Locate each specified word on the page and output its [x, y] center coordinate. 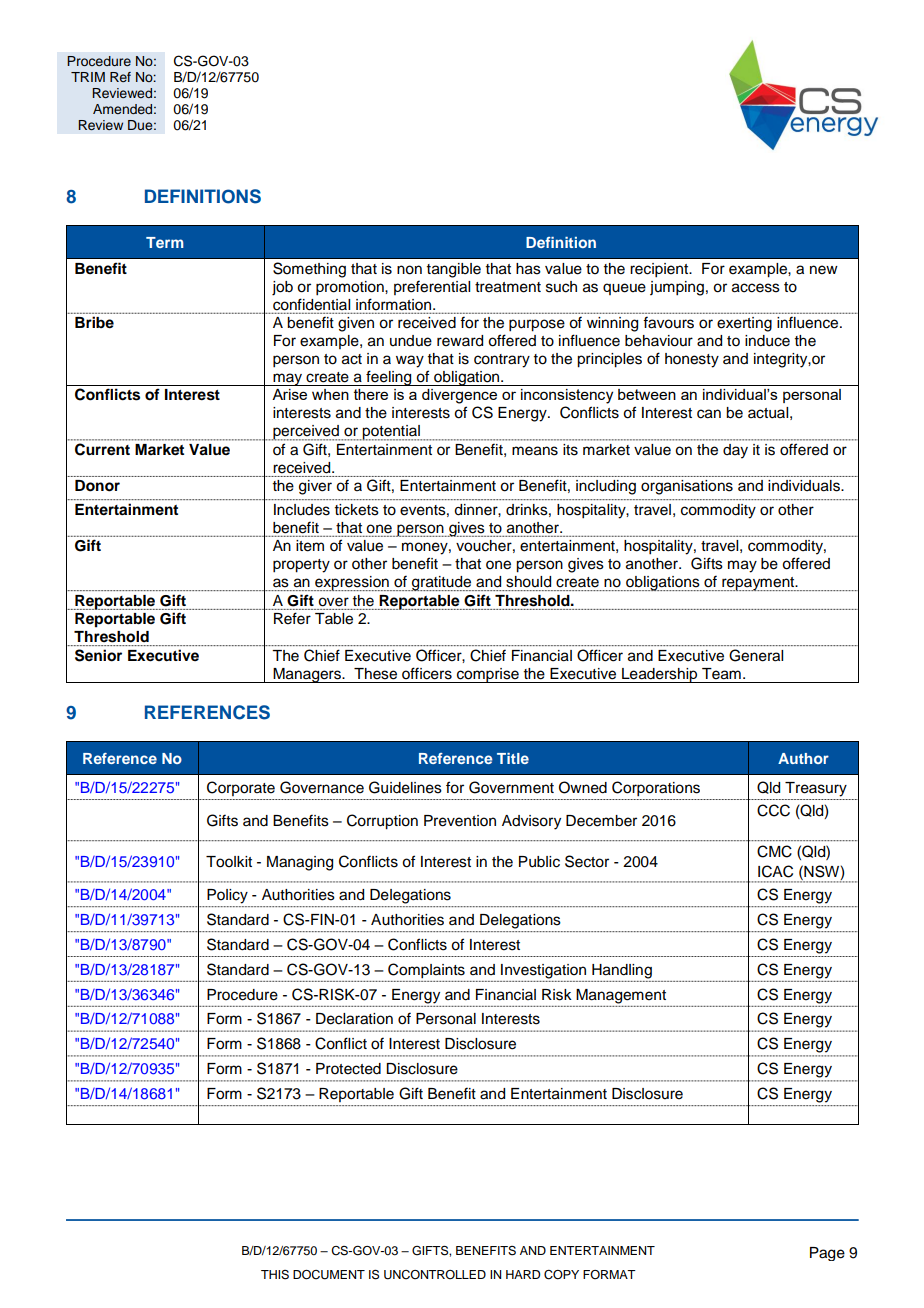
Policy [227, 896]
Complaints [426, 970]
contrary [502, 361]
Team [721, 674]
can [709, 414]
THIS [275, 1275]
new [824, 270]
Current [102, 449]
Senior [98, 655]
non [409, 270]
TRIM [88, 77]
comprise [488, 675]
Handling [622, 971]
